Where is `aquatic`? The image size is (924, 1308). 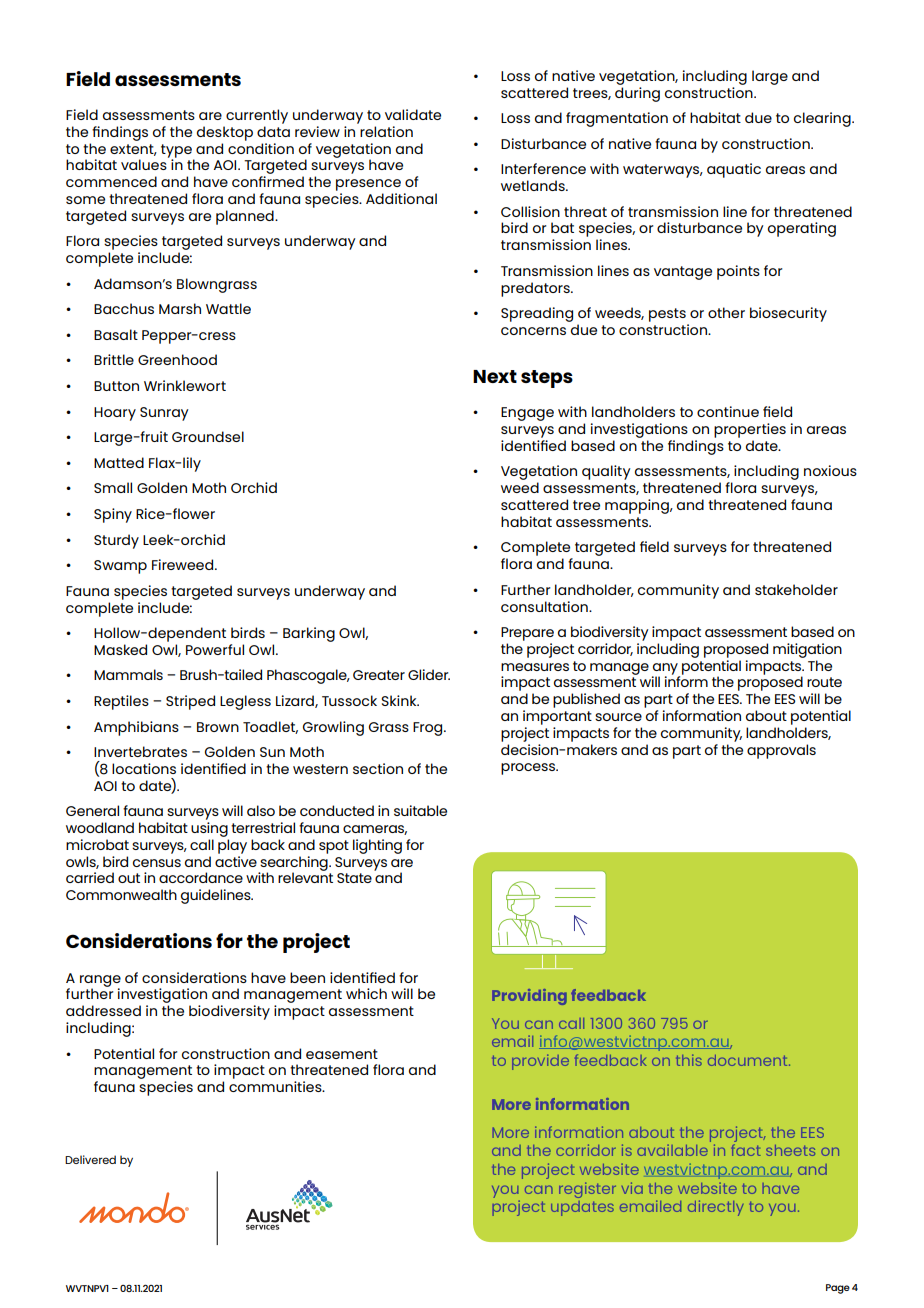 aquatic is located at coordinates (734, 170).
